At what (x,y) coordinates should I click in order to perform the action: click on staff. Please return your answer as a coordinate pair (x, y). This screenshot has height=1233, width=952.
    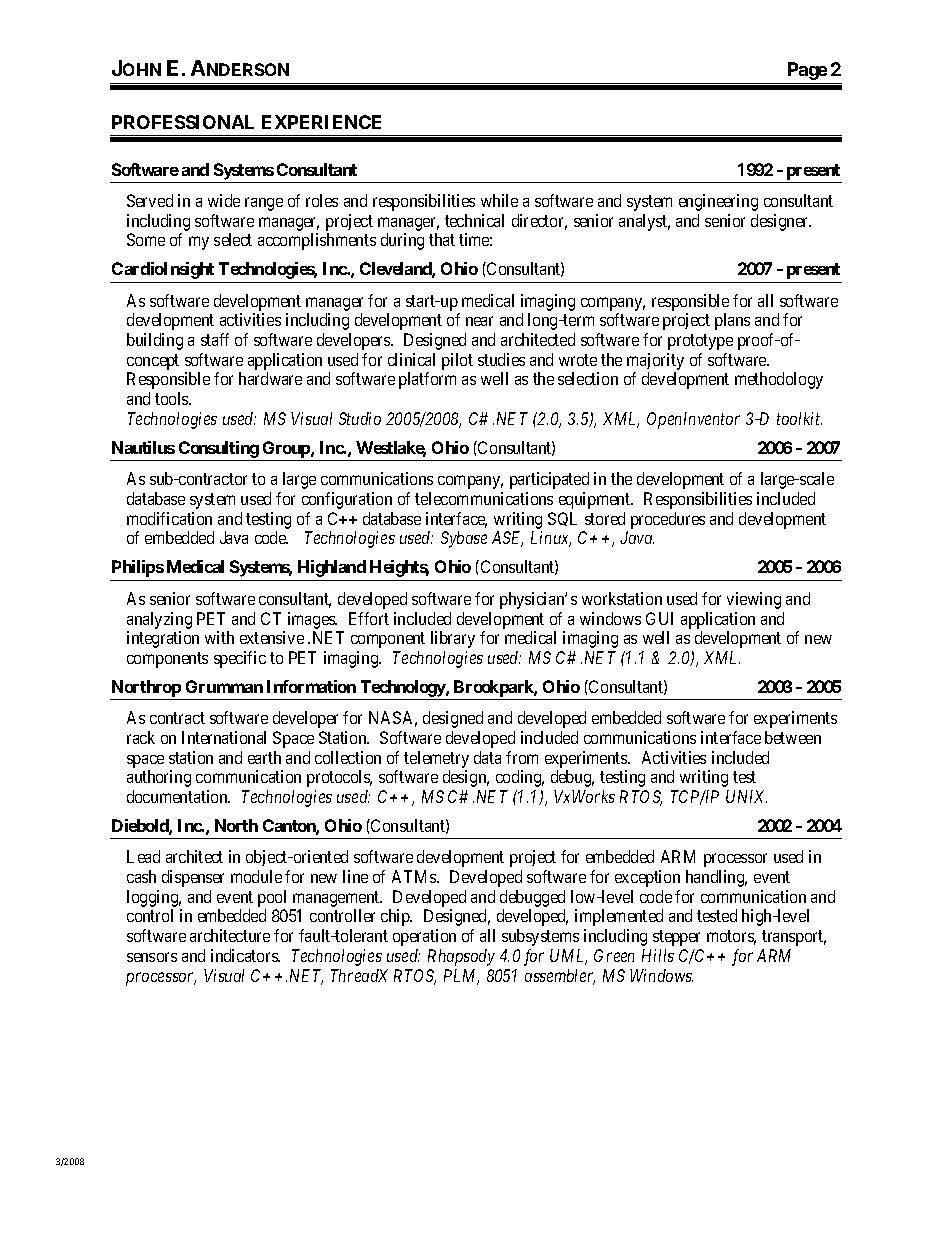
    Looking at the image, I should click on (215, 339).
